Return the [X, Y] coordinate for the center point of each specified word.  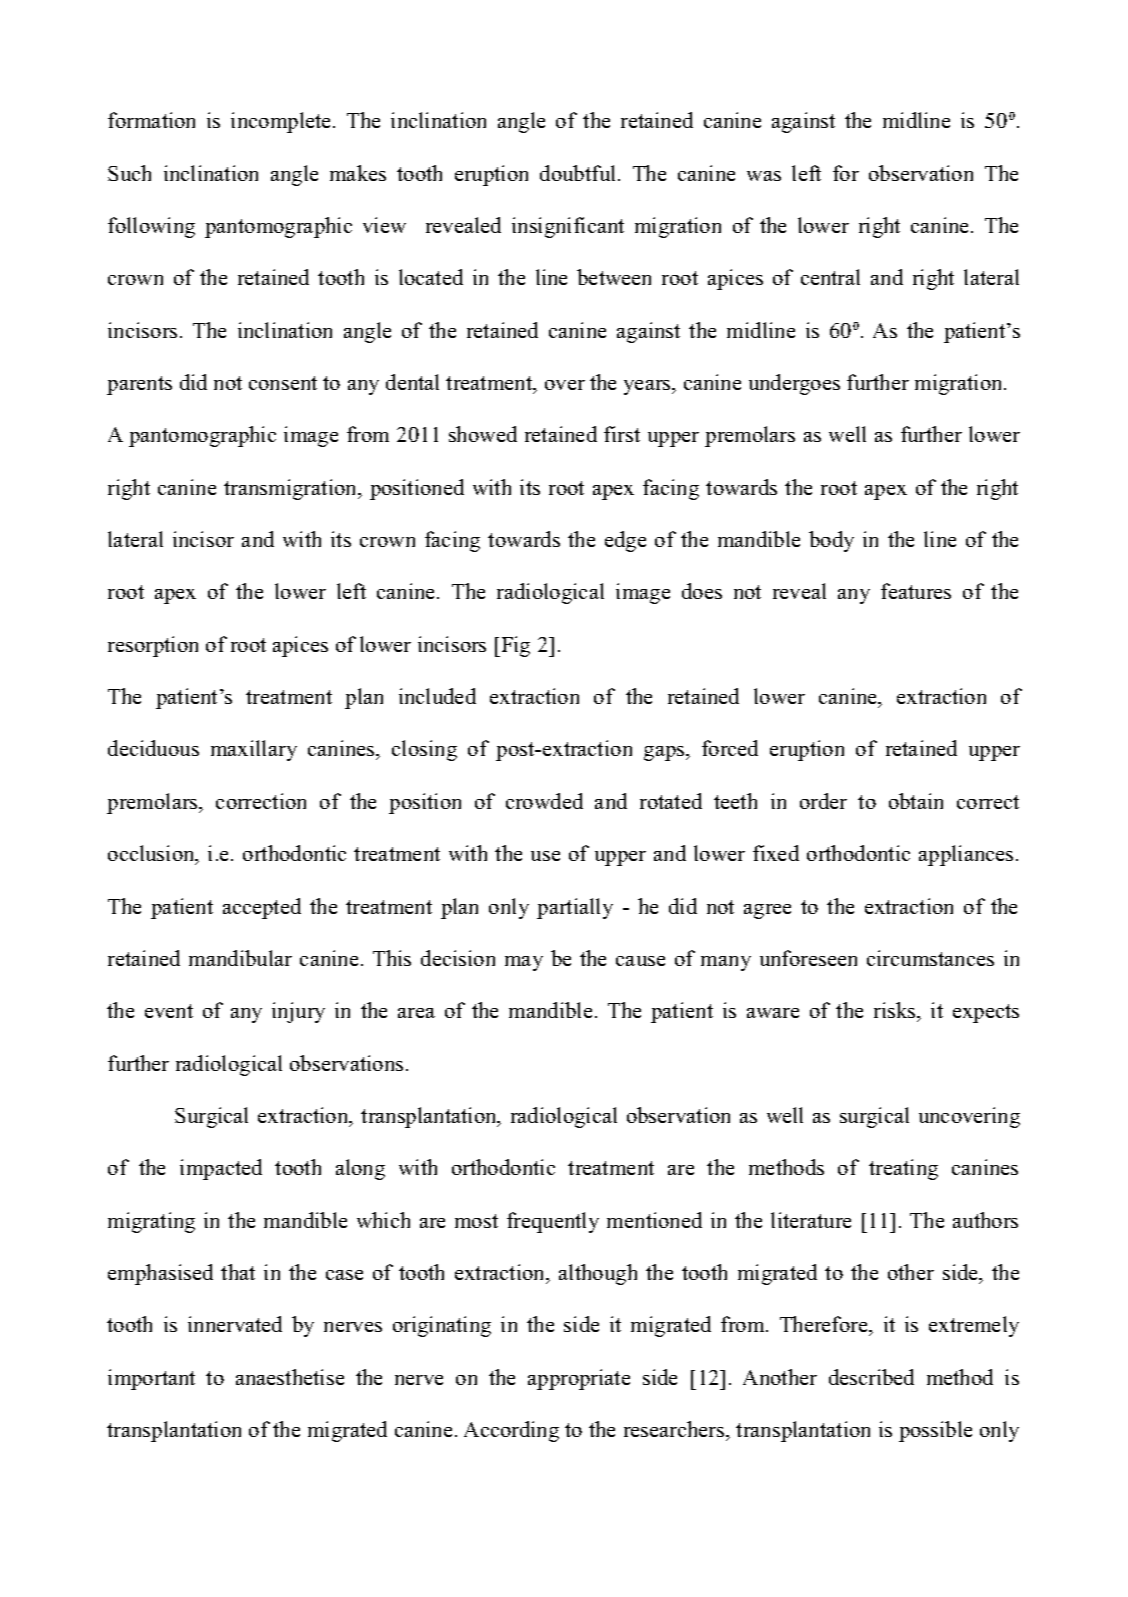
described [871, 1377]
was [764, 176]
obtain [916, 801]
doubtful [579, 173]
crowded [544, 801]
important [151, 1379]
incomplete [282, 122]
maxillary [254, 750]
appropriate [579, 1379]
